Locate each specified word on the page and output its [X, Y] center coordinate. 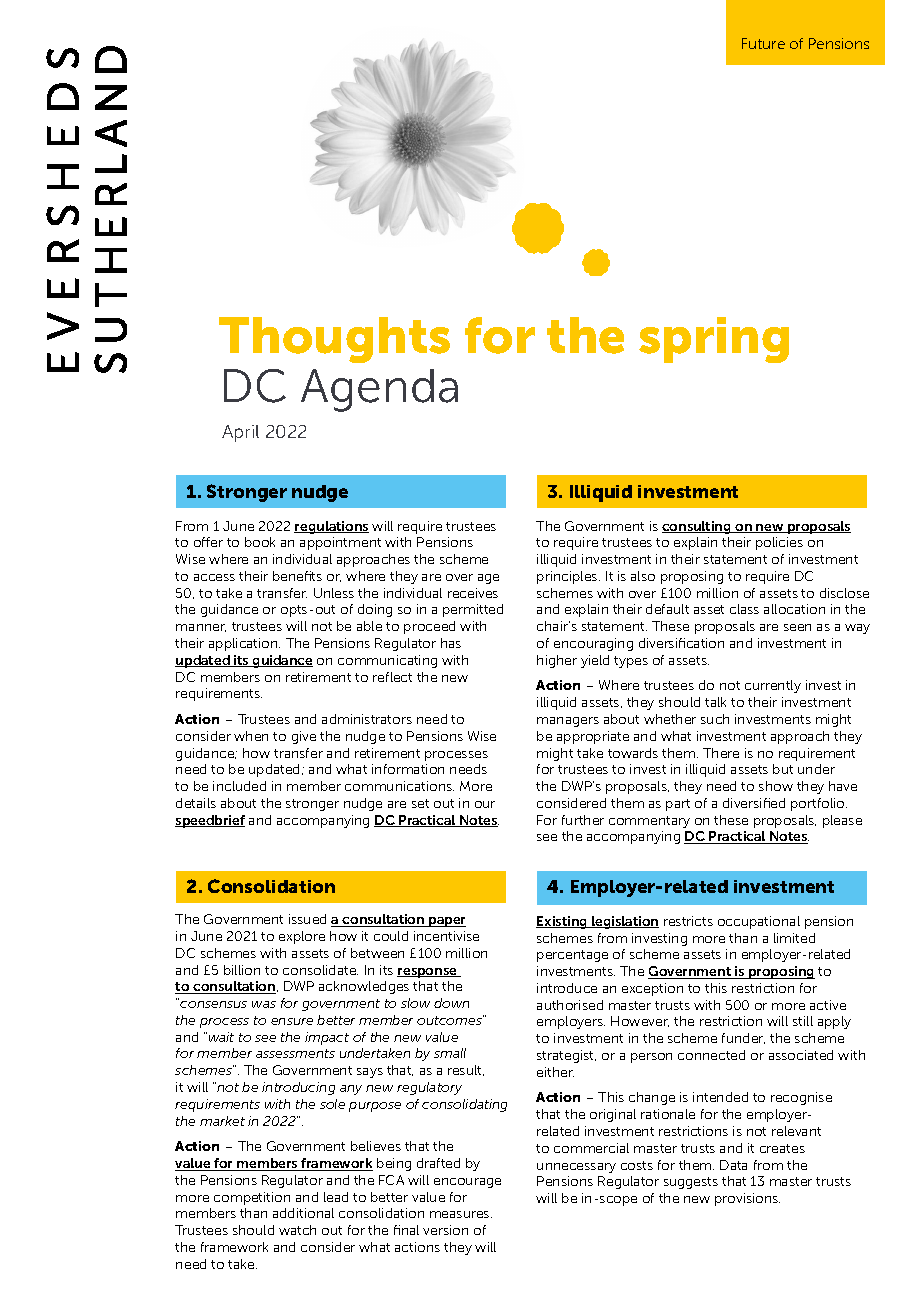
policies [779, 543]
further [583, 820]
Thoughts [334, 340]
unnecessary [576, 1168]
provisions [747, 1199]
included [239, 786]
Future [763, 43]
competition [252, 1198]
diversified [754, 803]
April [240, 433]
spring [714, 340]
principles [568, 577]
